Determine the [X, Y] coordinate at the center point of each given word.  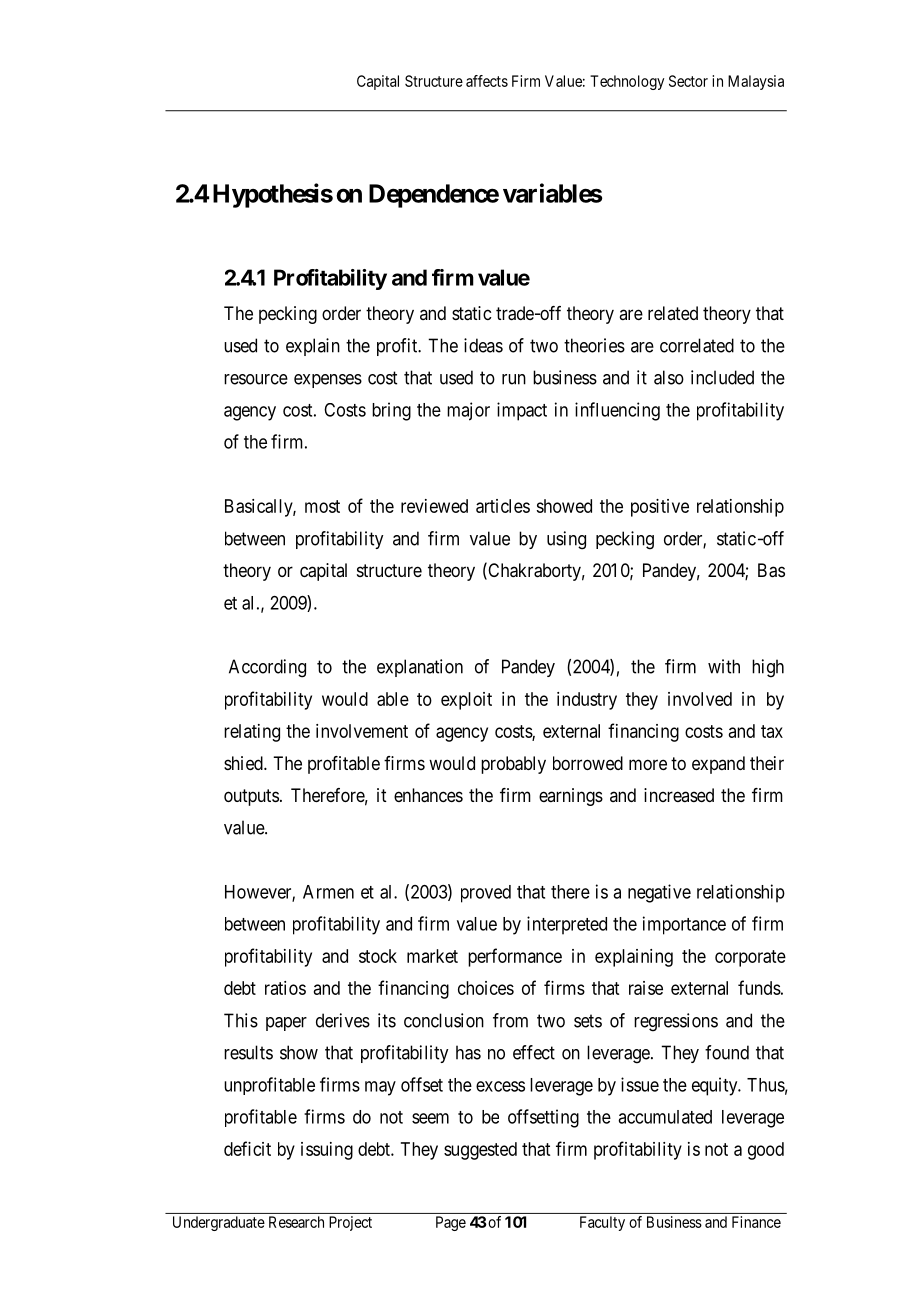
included [722, 377]
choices [486, 988]
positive [660, 508]
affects [487, 81]
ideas [483, 345]
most [322, 506]
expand [718, 765]
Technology [627, 82]
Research [296, 1222]
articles [503, 506]
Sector [688, 81]
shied [244, 763]
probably [513, 765]
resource [256, 379]
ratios [285, 988]
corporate [750, 958]
